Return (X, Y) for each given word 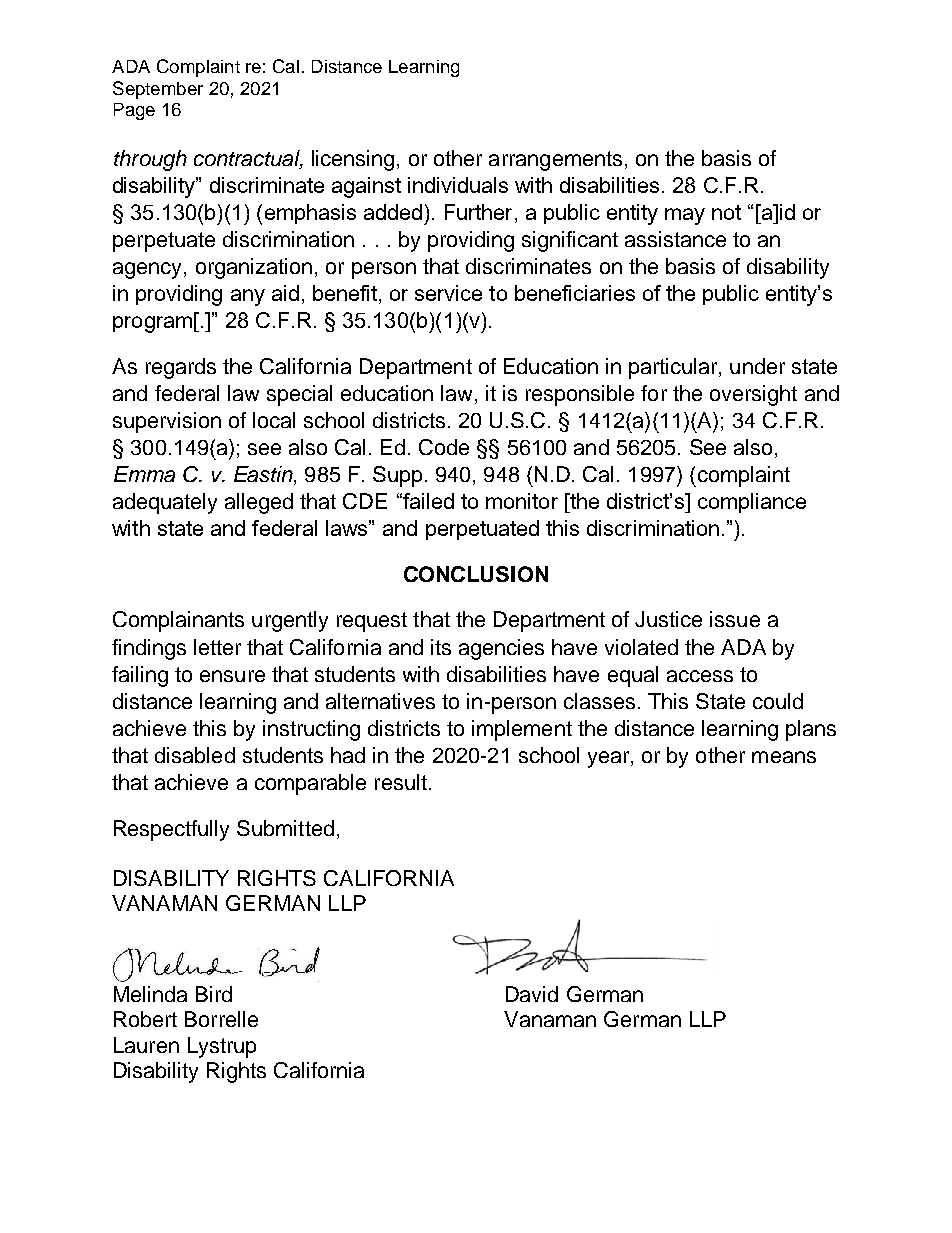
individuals (458, 185)
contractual (248, 159)
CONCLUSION (476, 574)
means (784, 757)
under (757, 366)
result (401, 782)
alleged (259, 503)
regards (181, 368)
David (532, 994)
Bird (214, 994)
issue (735, 619)
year (610, 759)
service (448, 293)
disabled (195, 755)
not (726, 212)
